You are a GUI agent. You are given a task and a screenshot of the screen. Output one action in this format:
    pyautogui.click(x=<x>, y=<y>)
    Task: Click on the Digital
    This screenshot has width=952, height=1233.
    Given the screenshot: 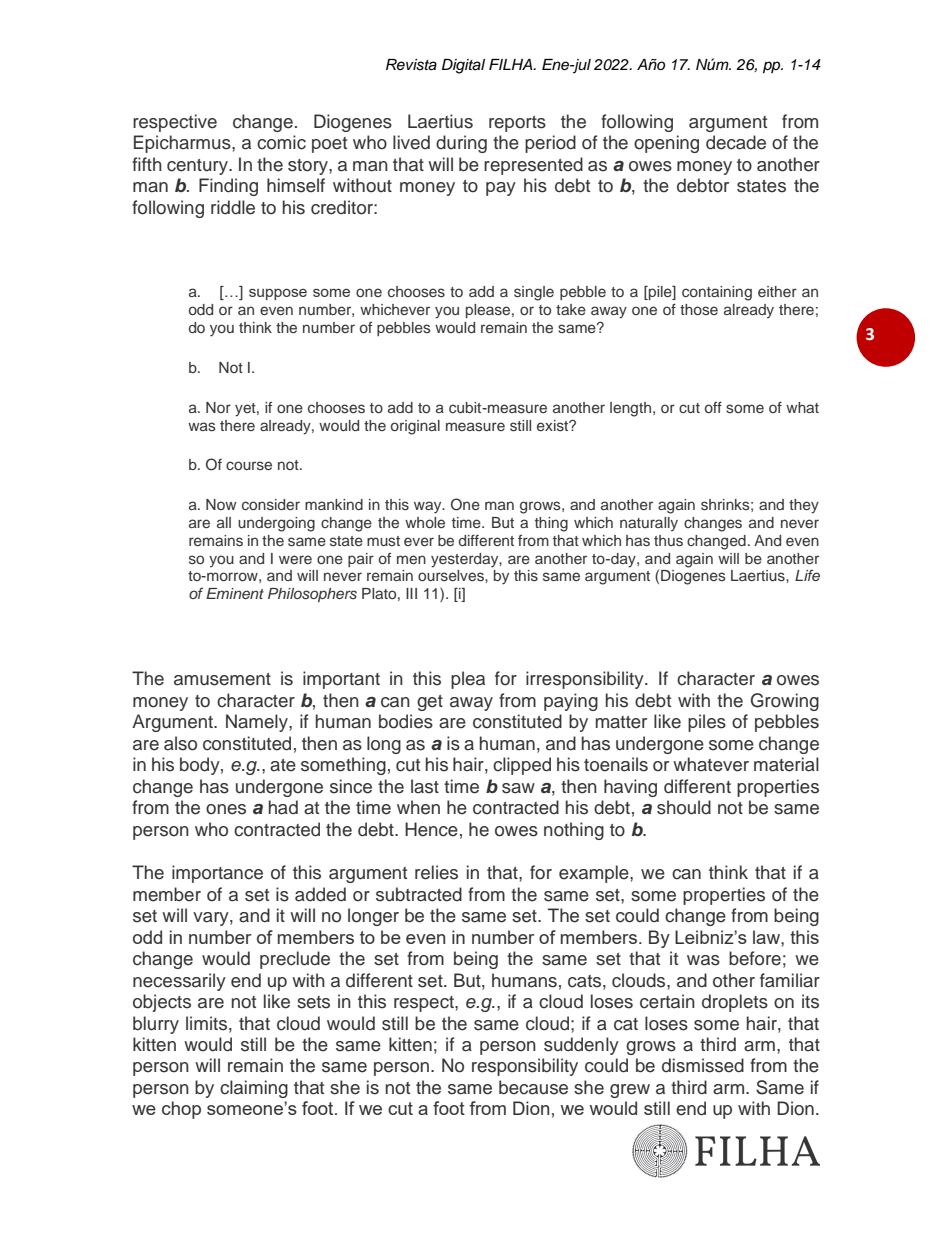 What is the action you would take?
    pyautogui.click(x=463, y=66)
